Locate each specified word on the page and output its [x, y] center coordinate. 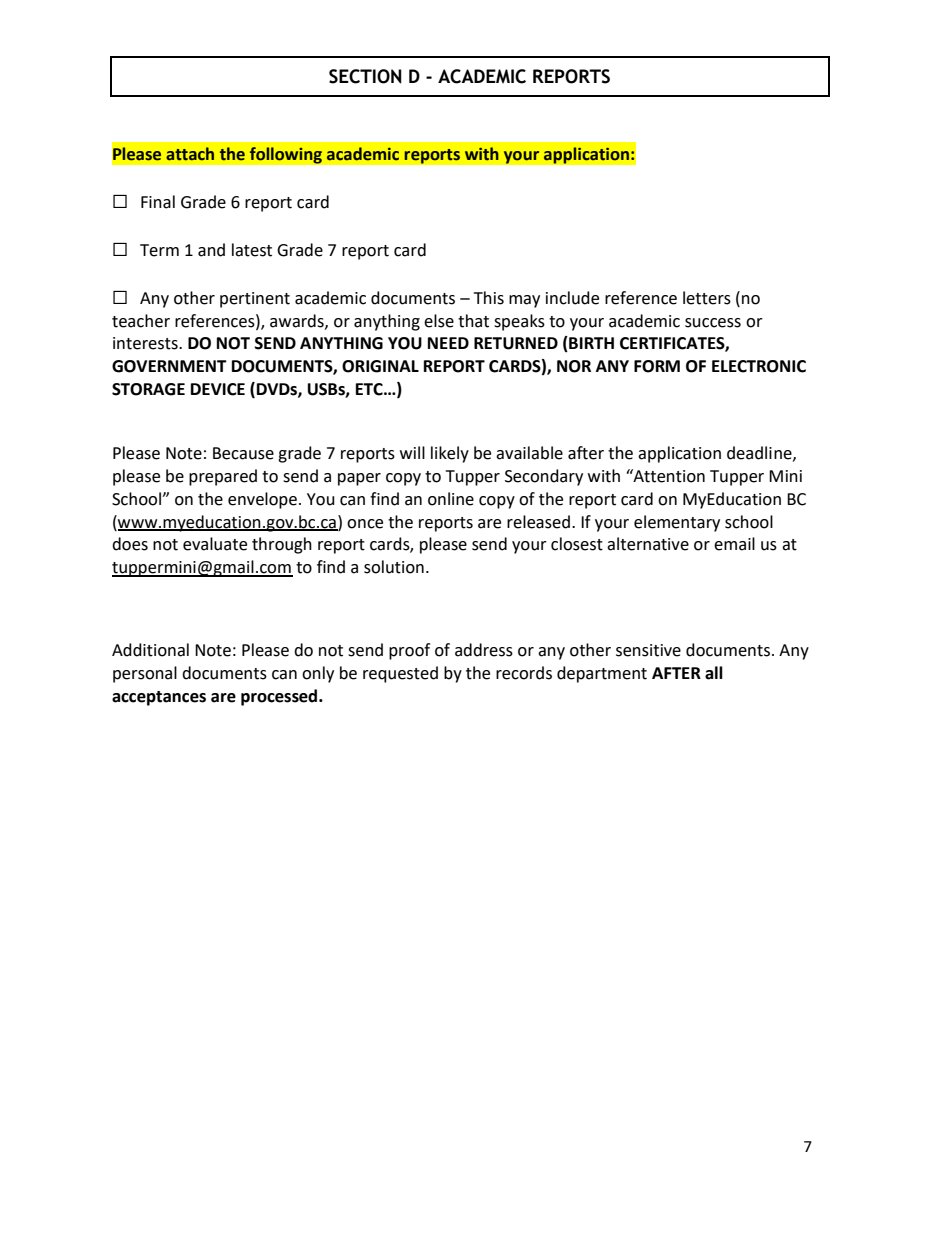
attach [190, 154]
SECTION [365, 76]
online [451, 499]
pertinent [255, 300]
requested [400, 674]
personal [145, 674]
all [714, 673]
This [489, 298]
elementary [677, 523]
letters [707, 298]
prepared [223, 477]
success [713, 323]
